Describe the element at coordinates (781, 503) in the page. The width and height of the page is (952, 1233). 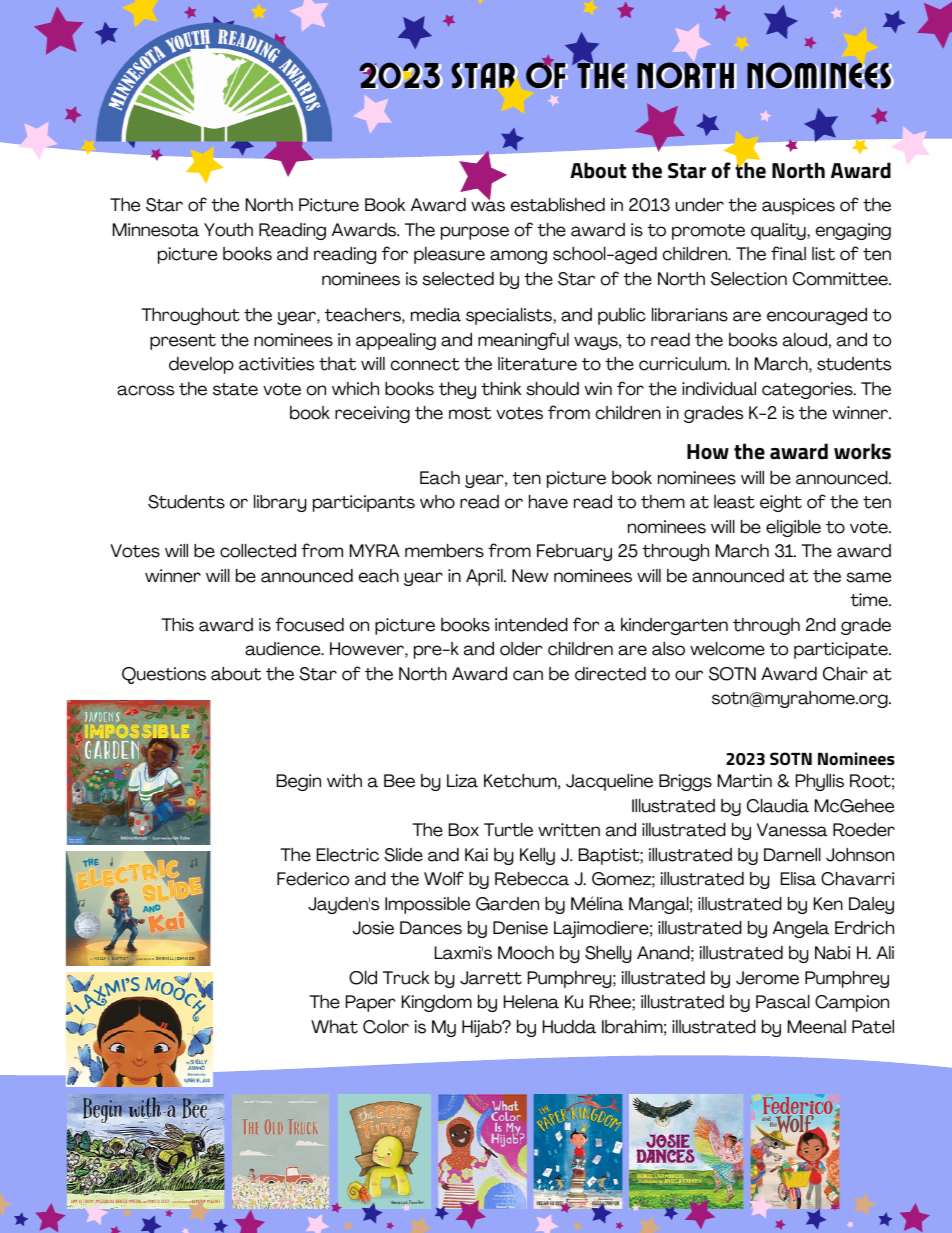
I see `eight` at that location.
